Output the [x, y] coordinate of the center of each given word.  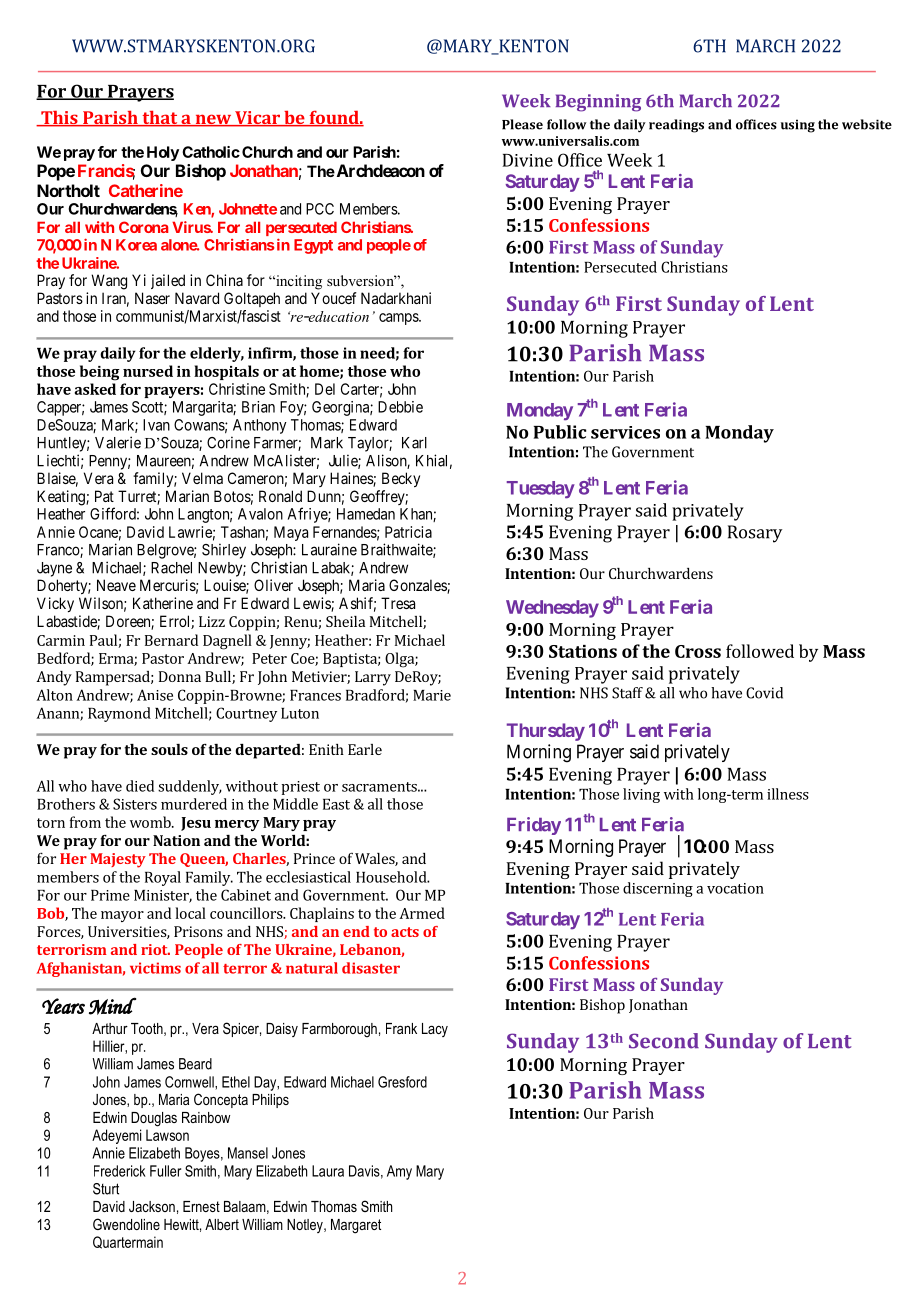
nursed [148, 371]
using [798, 126]
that [160, 119]
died [140, 786]
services [625, 432]
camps [399, 319]
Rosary [755, 534]
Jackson [152, 1206]
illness [788, 794]
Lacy [435, 1030]
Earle [365, 749]
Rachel [171, 568]
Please [522, 124]
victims [155, 968]
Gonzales [418, 586]
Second [664, 1041]
